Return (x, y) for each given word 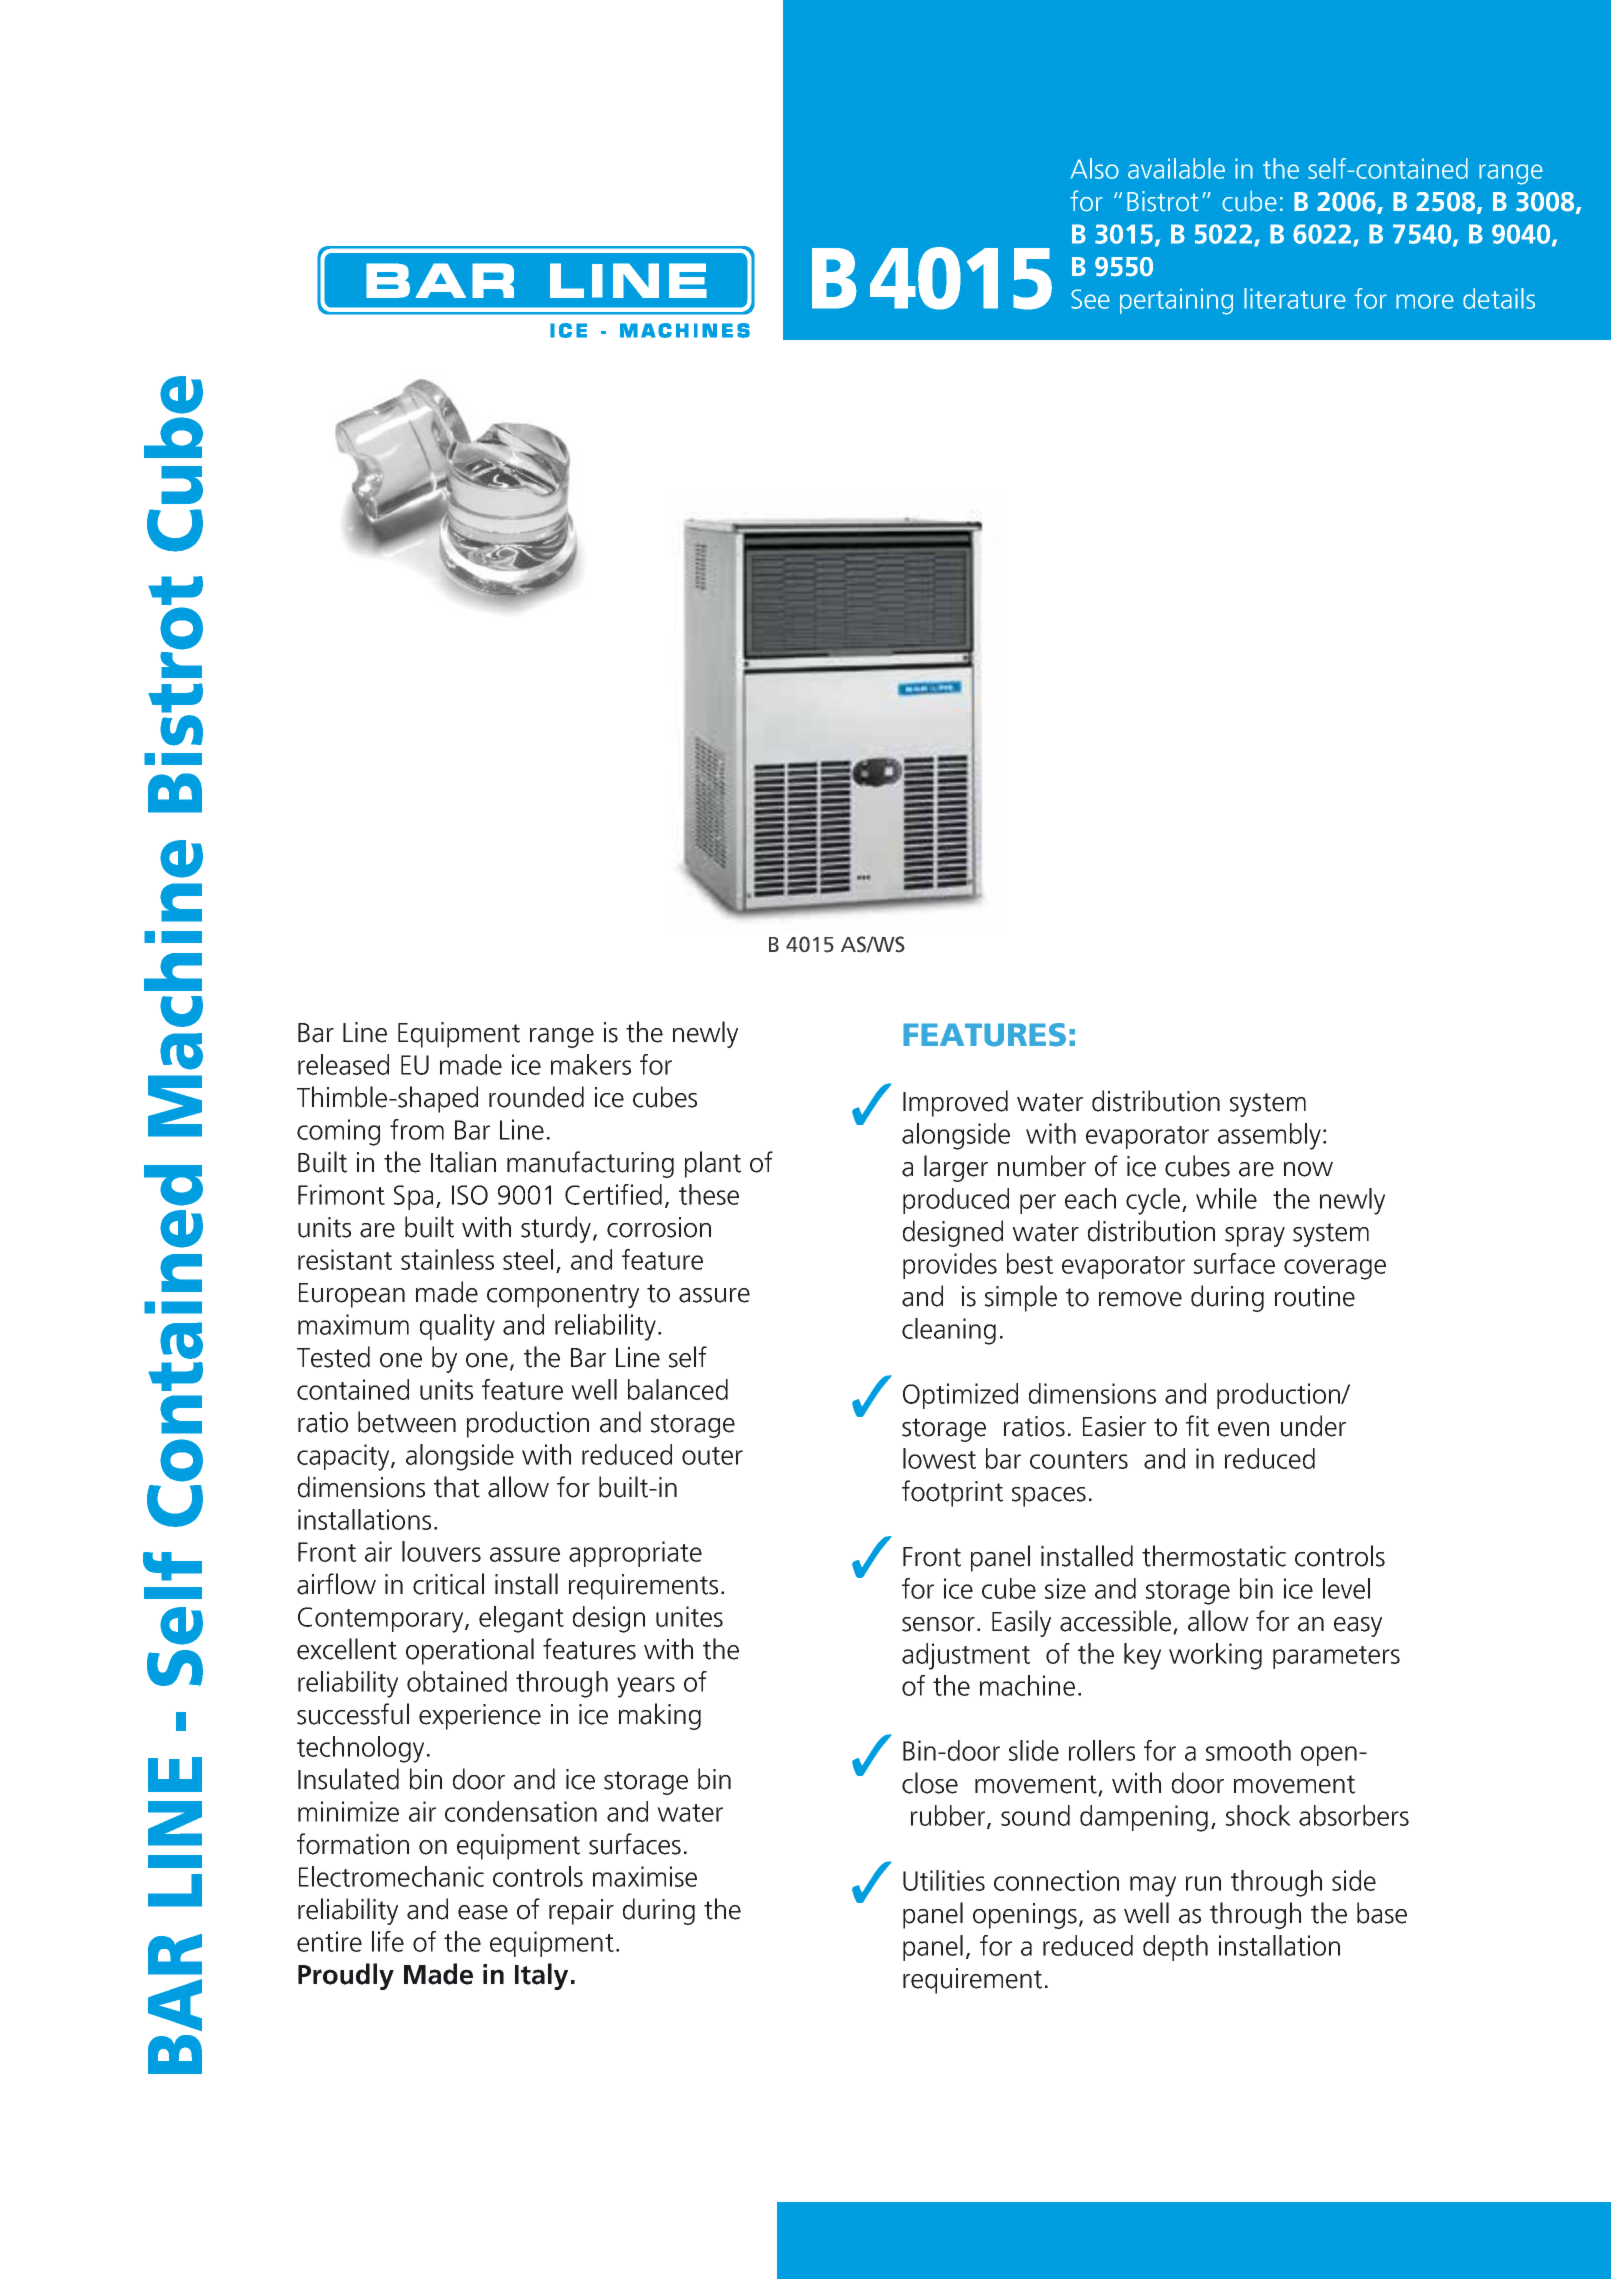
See (1090, 299)
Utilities (944, 1880)
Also (1095, 168)
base (1382, 1913)
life (388, 1941)
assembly (1269, 1136)
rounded (536, 1097)
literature (1295, 298)
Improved (955, 1103)
